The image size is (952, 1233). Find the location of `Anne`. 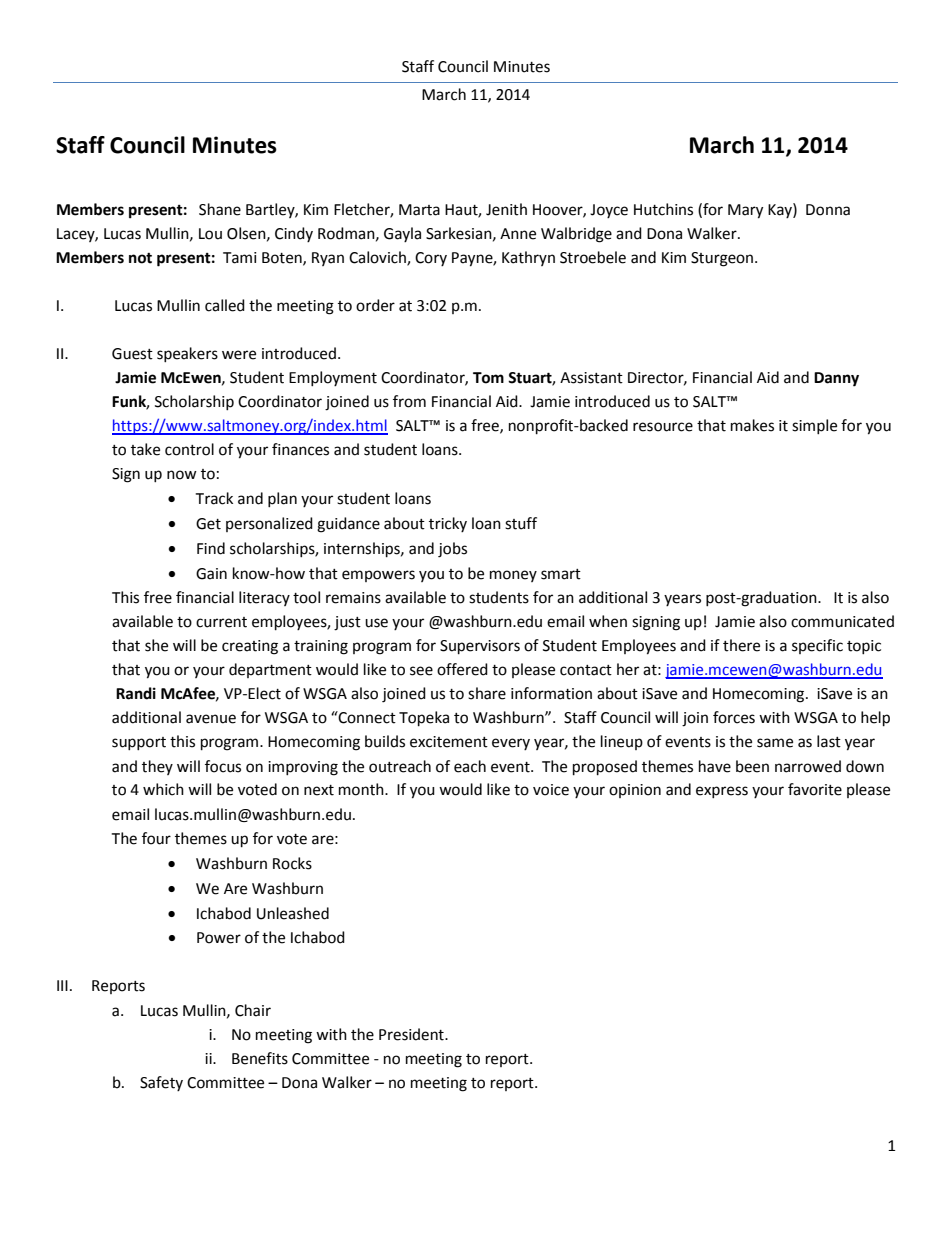

Anne is located at coordinates (518, 234).
